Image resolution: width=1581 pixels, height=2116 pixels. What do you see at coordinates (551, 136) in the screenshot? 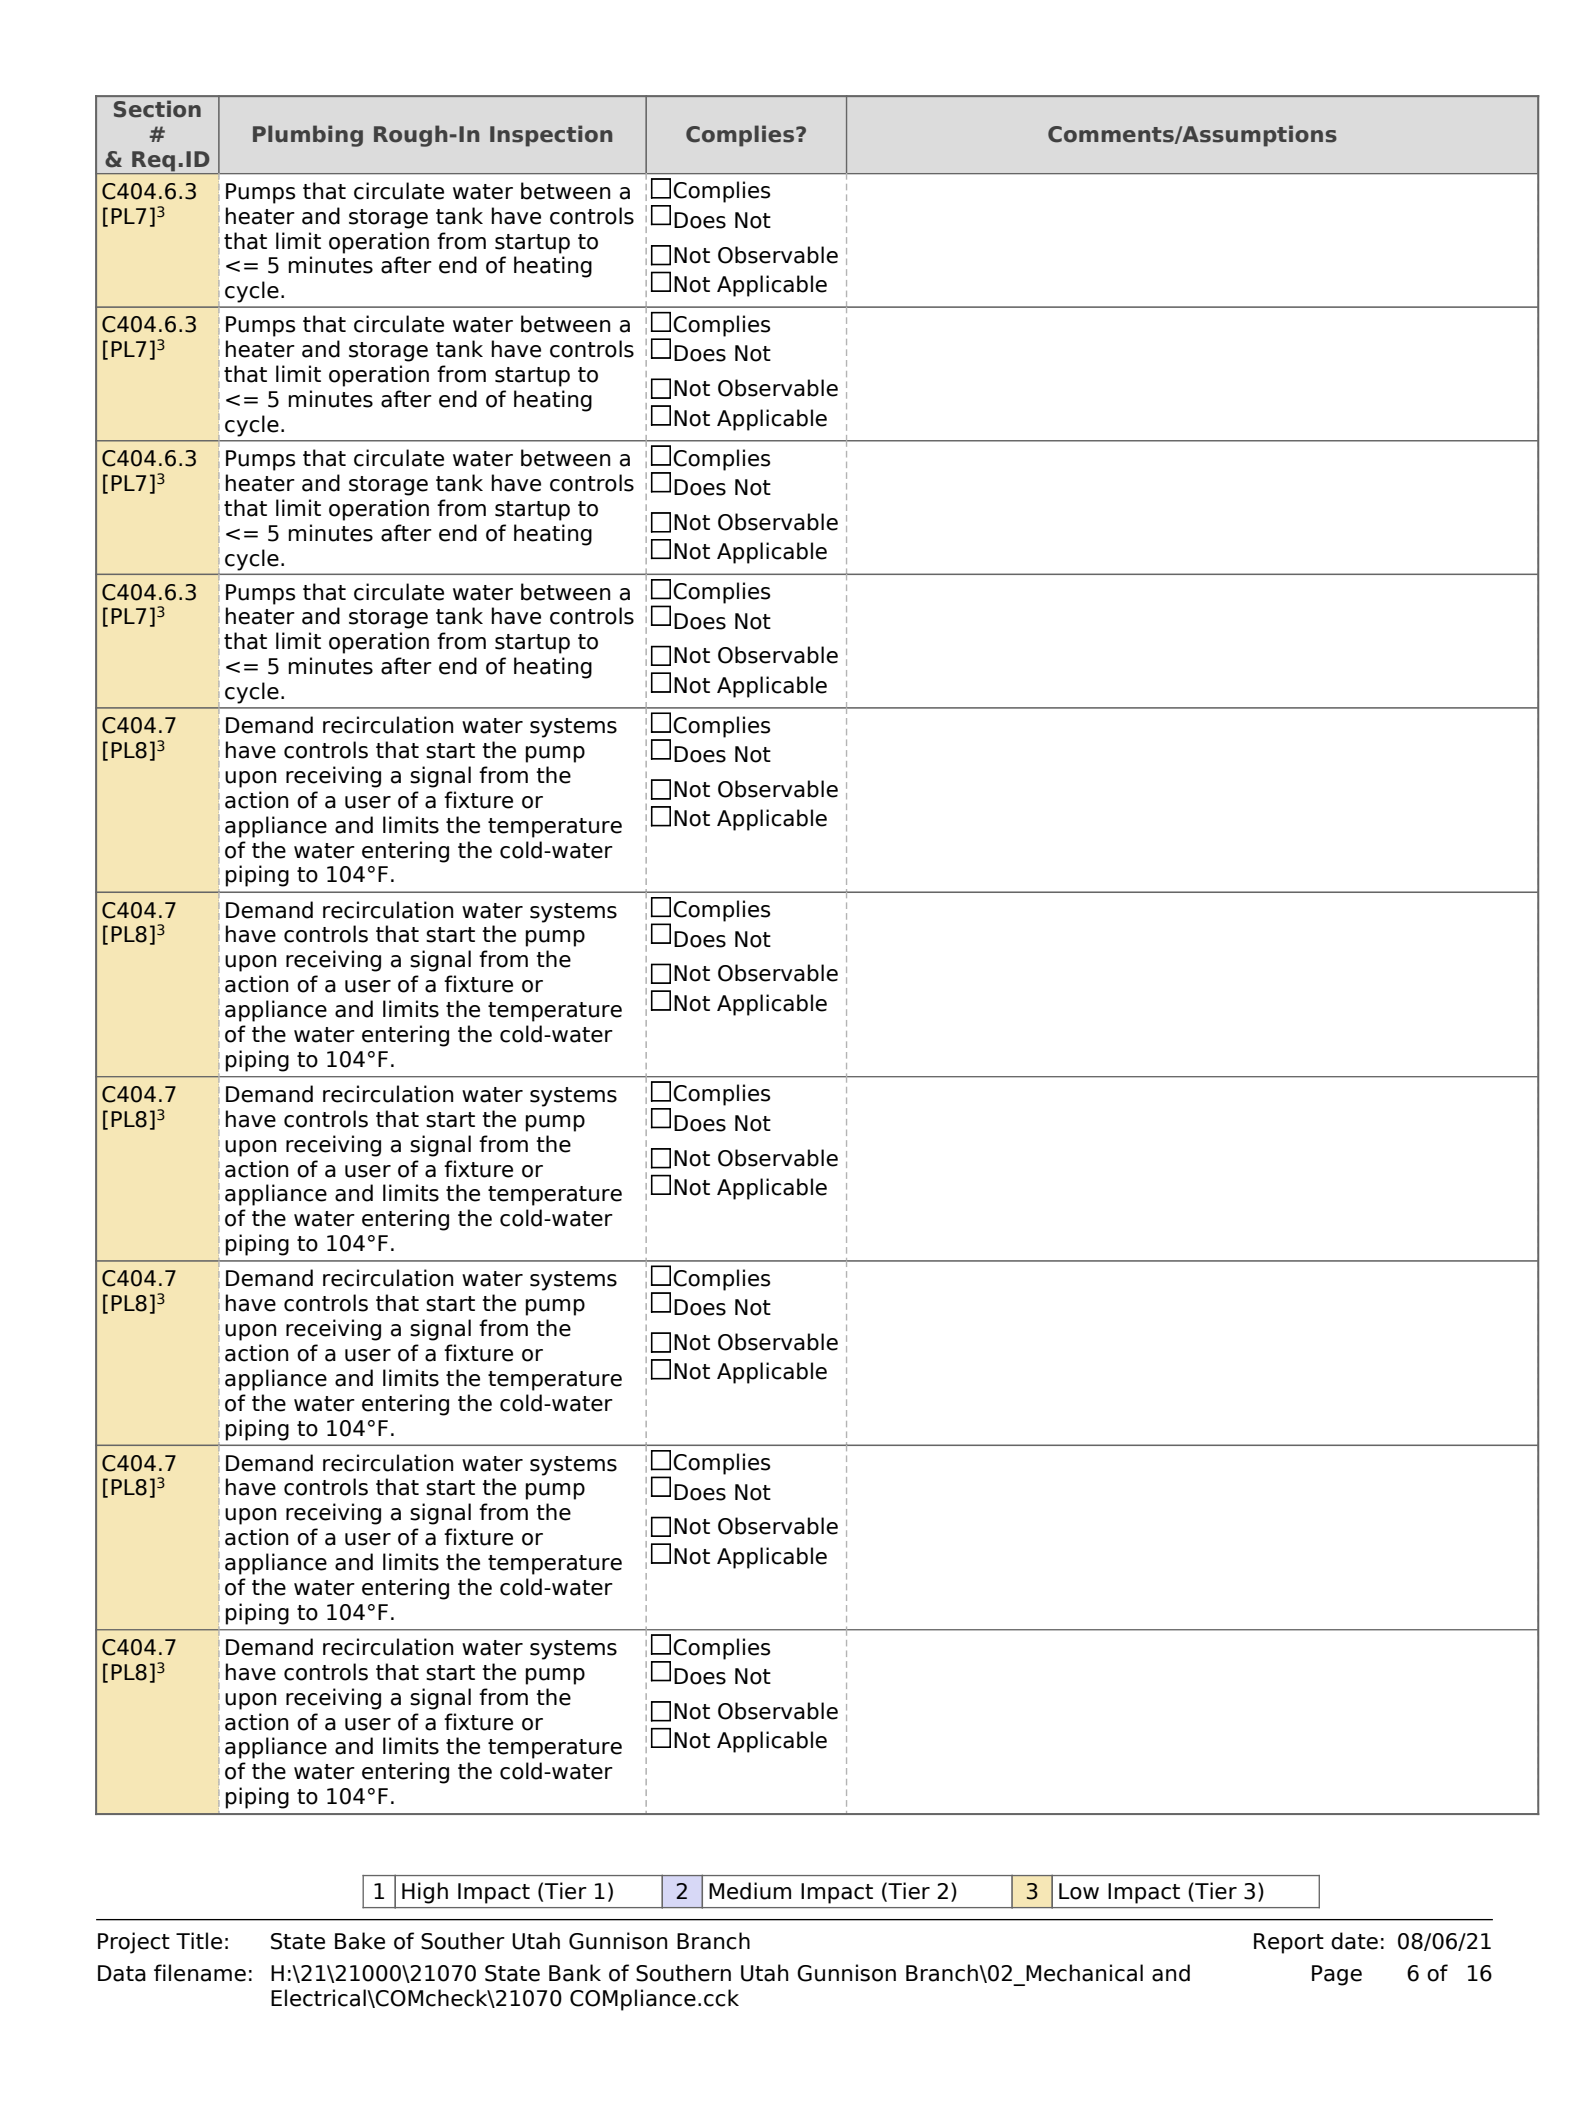
I see `Inspection` at bounding box center [551, 136].
